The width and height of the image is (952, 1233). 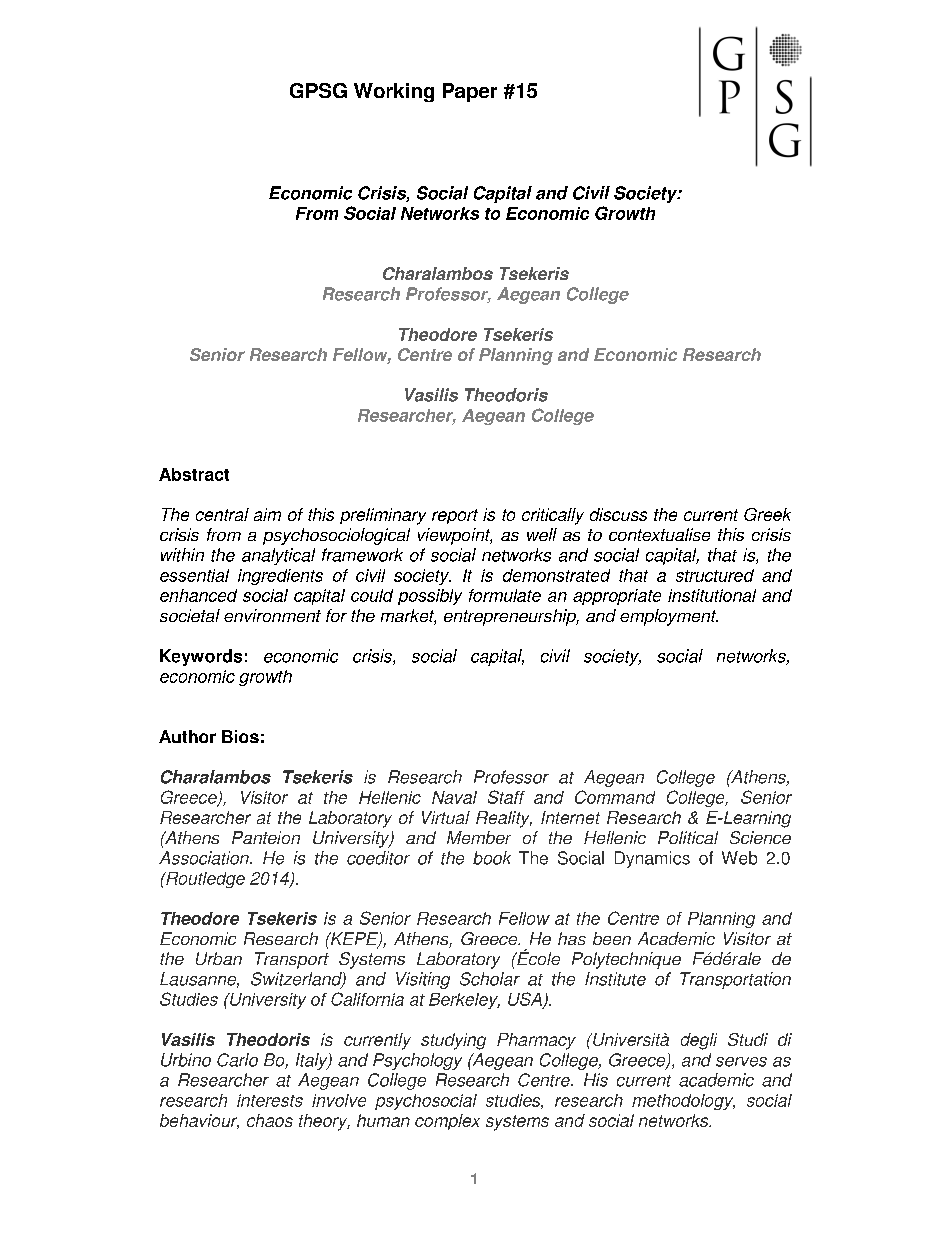 I want to click on discuss, so click(x=618, y=514).
